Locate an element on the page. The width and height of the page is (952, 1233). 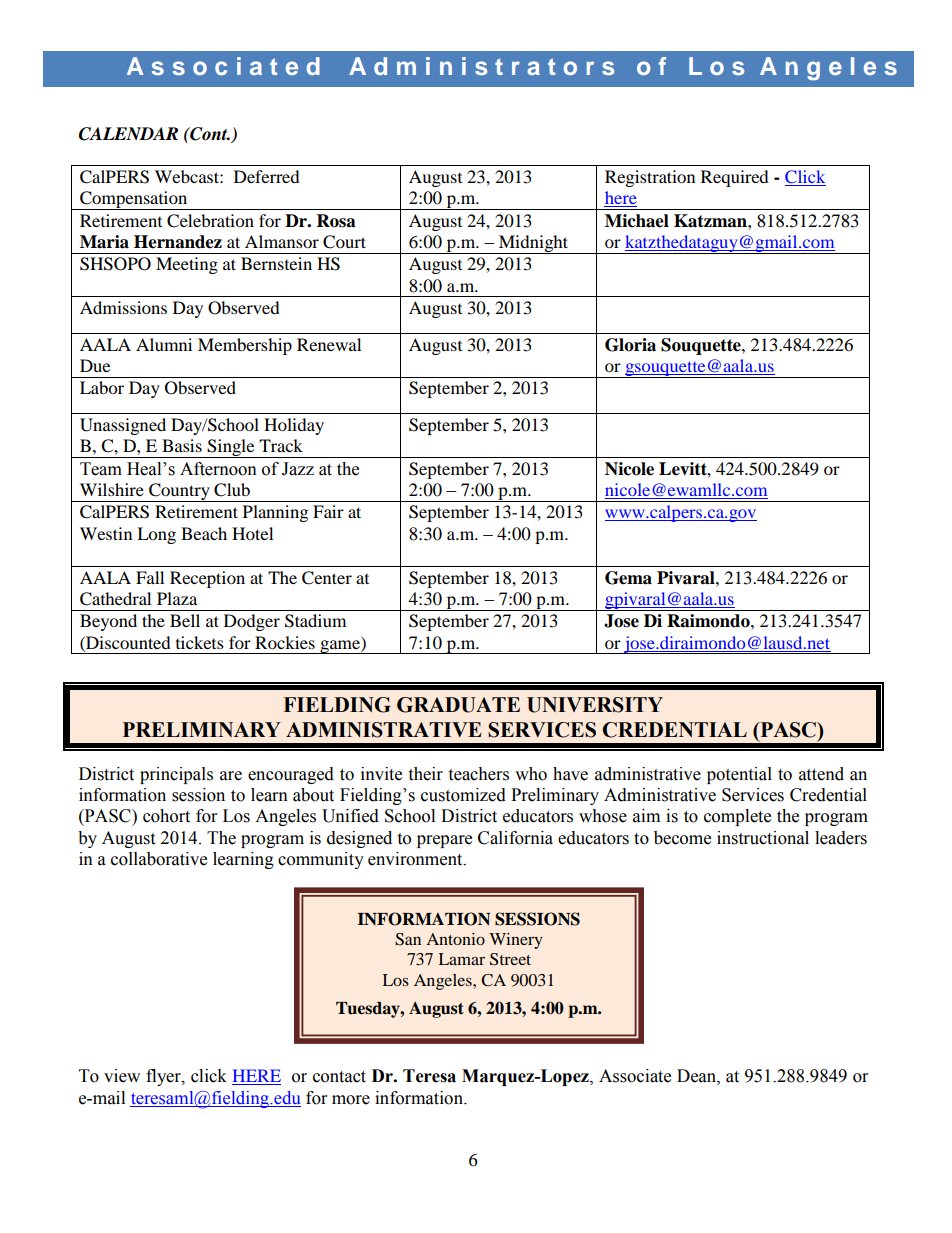
Holiday is located at coordinates (294, 426).
